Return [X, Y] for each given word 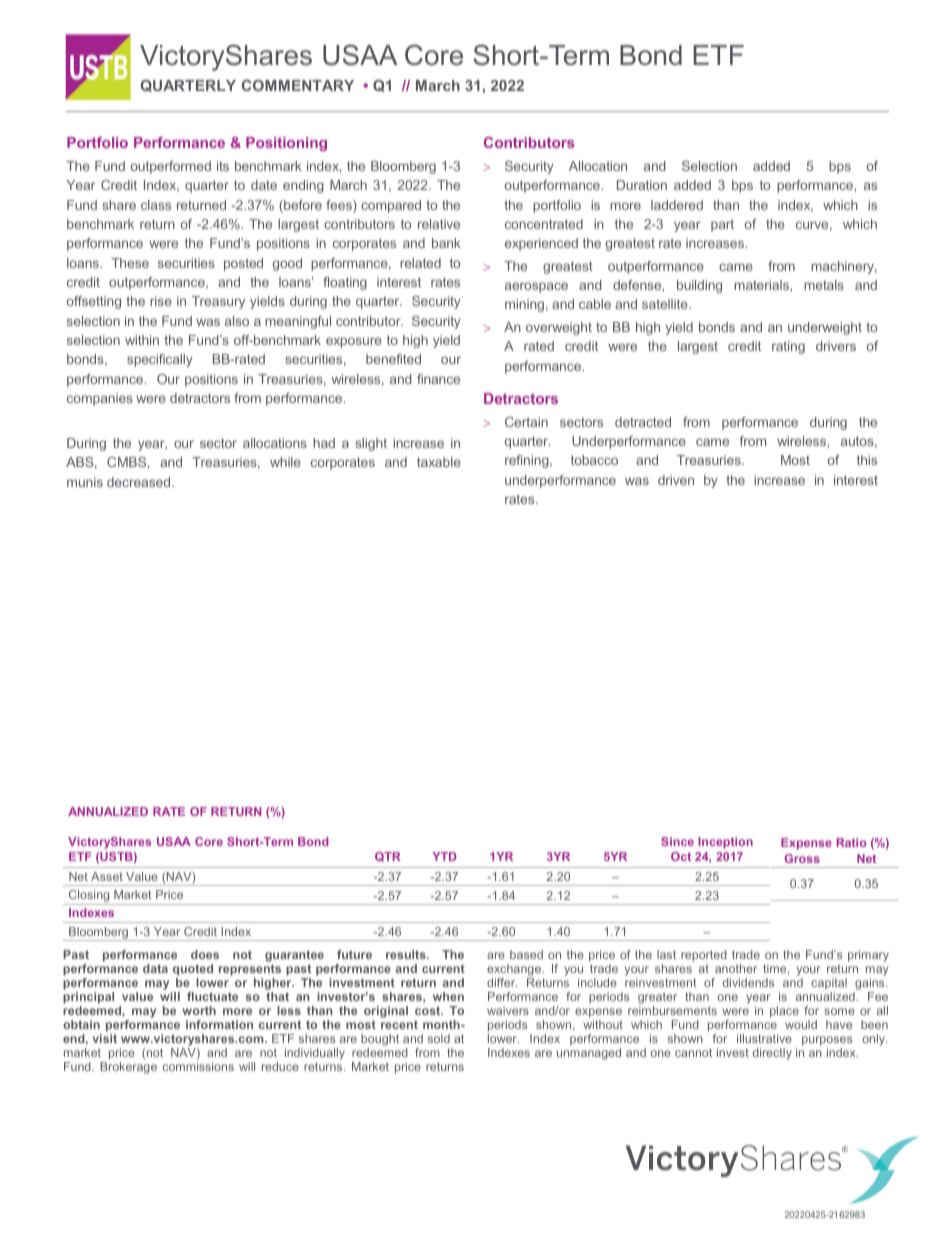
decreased [140, 482]
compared [391, 206]
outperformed [171, 167]
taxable [439, 462]
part [722, 225]
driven [676, 480]
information [219, 1024]
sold [439, 1038]
